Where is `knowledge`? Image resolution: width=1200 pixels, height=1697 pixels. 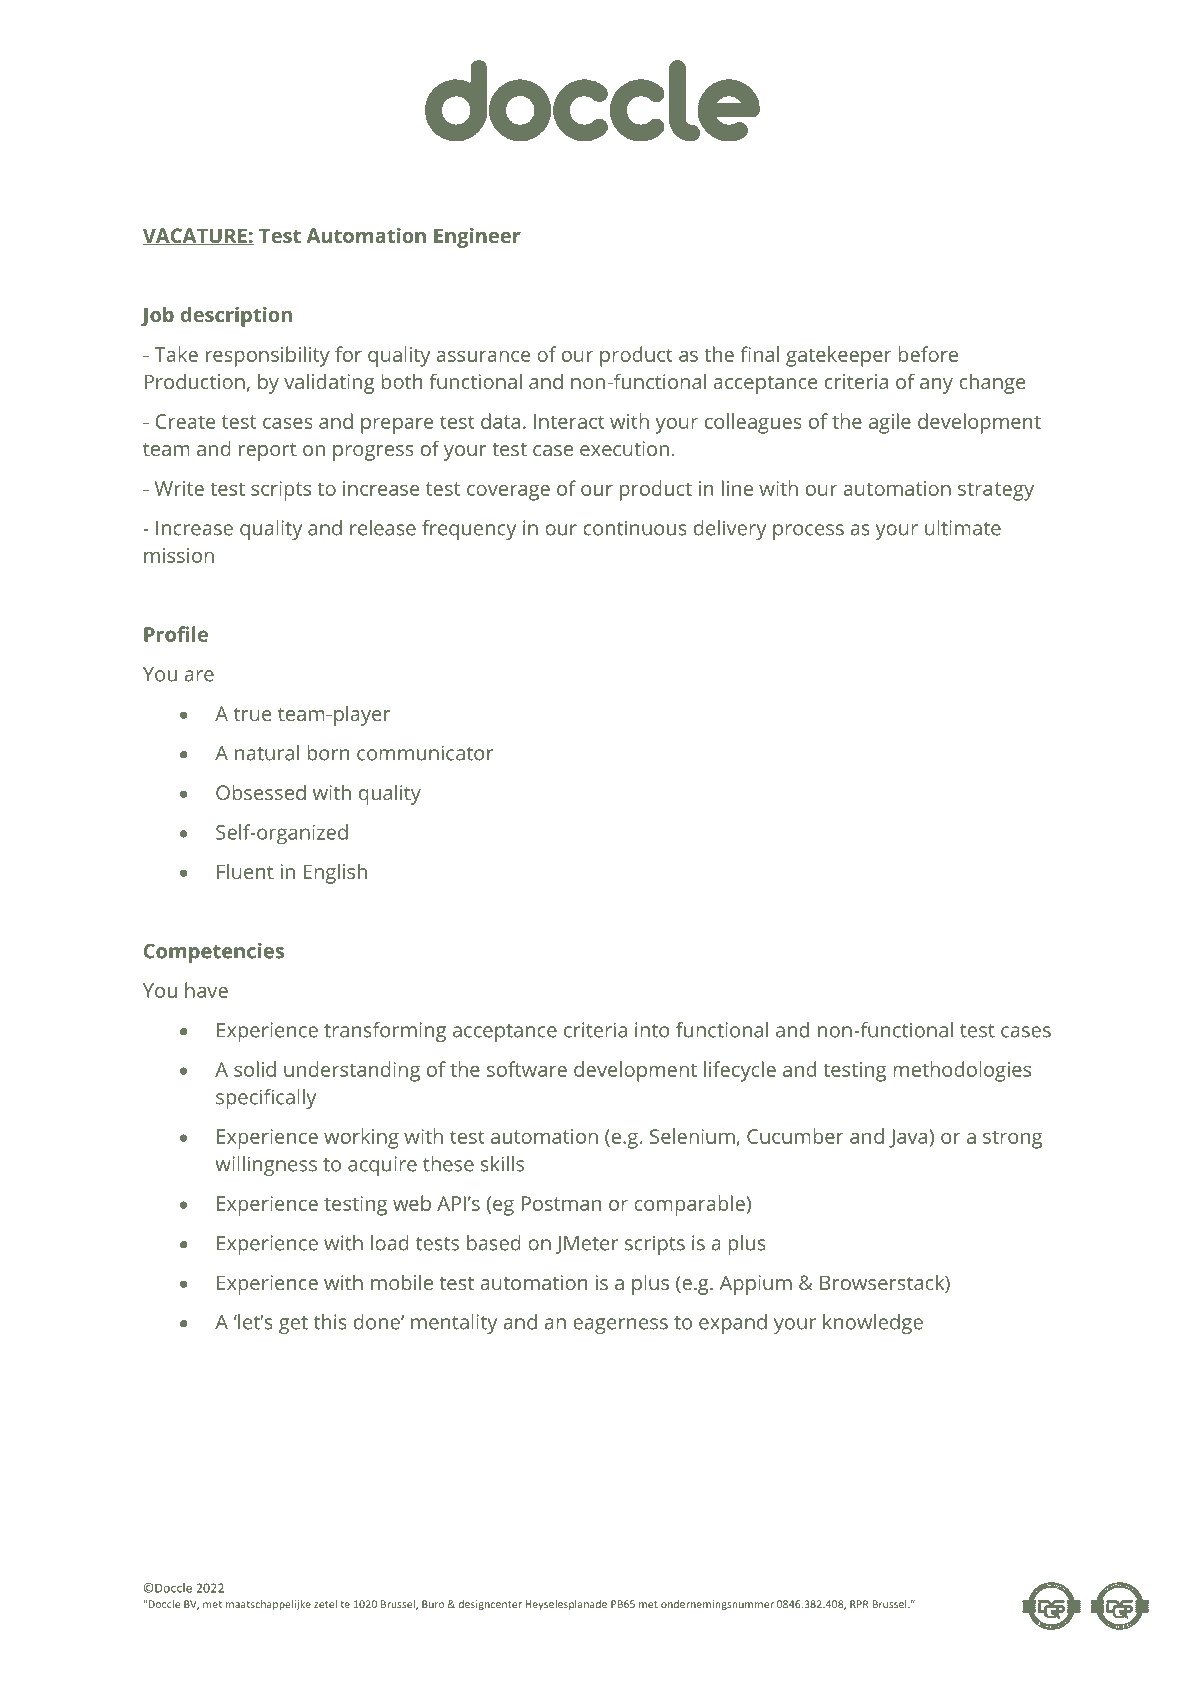
knowledge is located at coordinates (873, 1324).
